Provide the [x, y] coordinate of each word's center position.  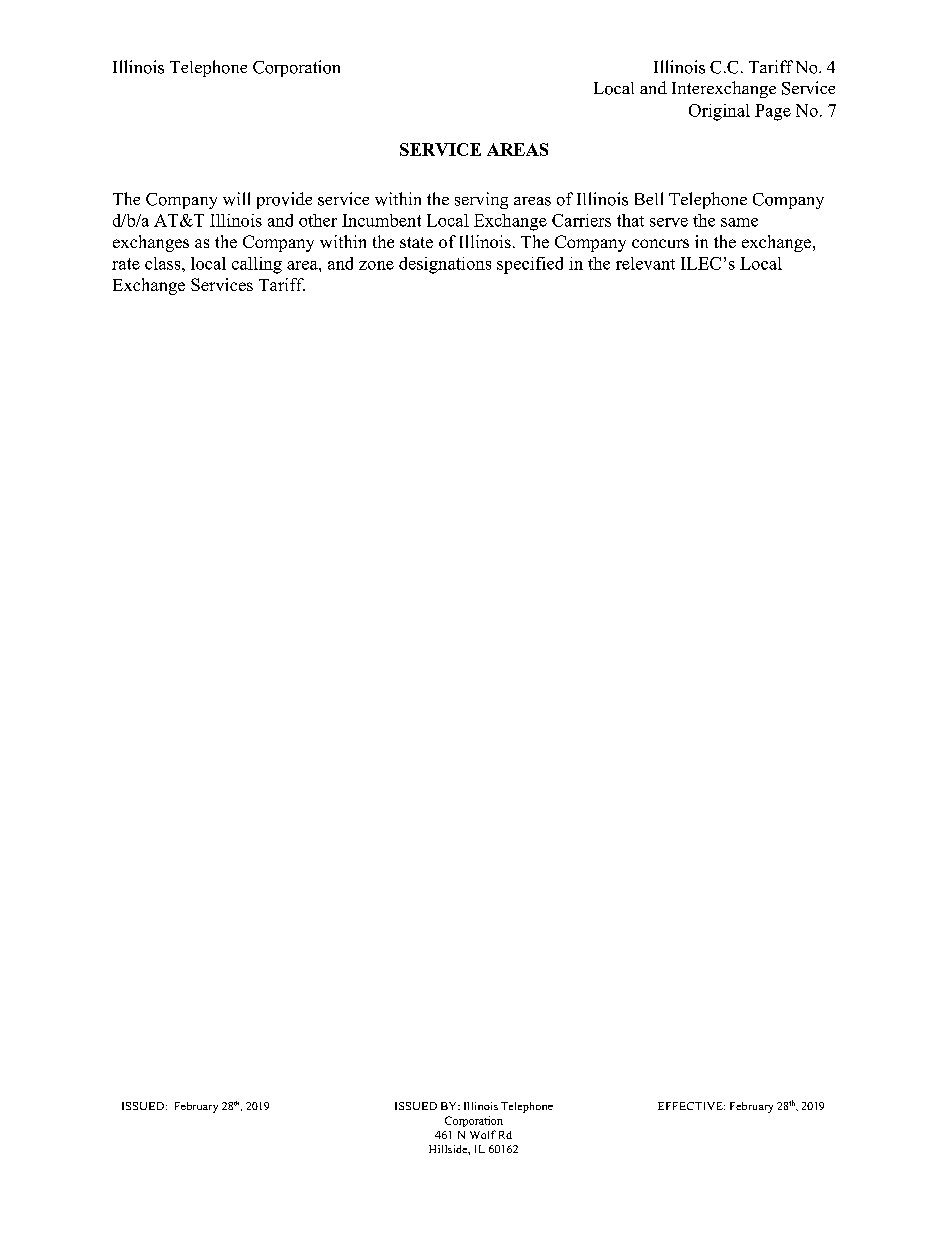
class [164, 263]
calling [257, 265]
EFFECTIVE [691, 1106]
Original [719, 112]
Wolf [483, 1134]
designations [445, 265]
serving [481, 200]
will [236, 199]
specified [530, 265]
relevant [645, 263]
